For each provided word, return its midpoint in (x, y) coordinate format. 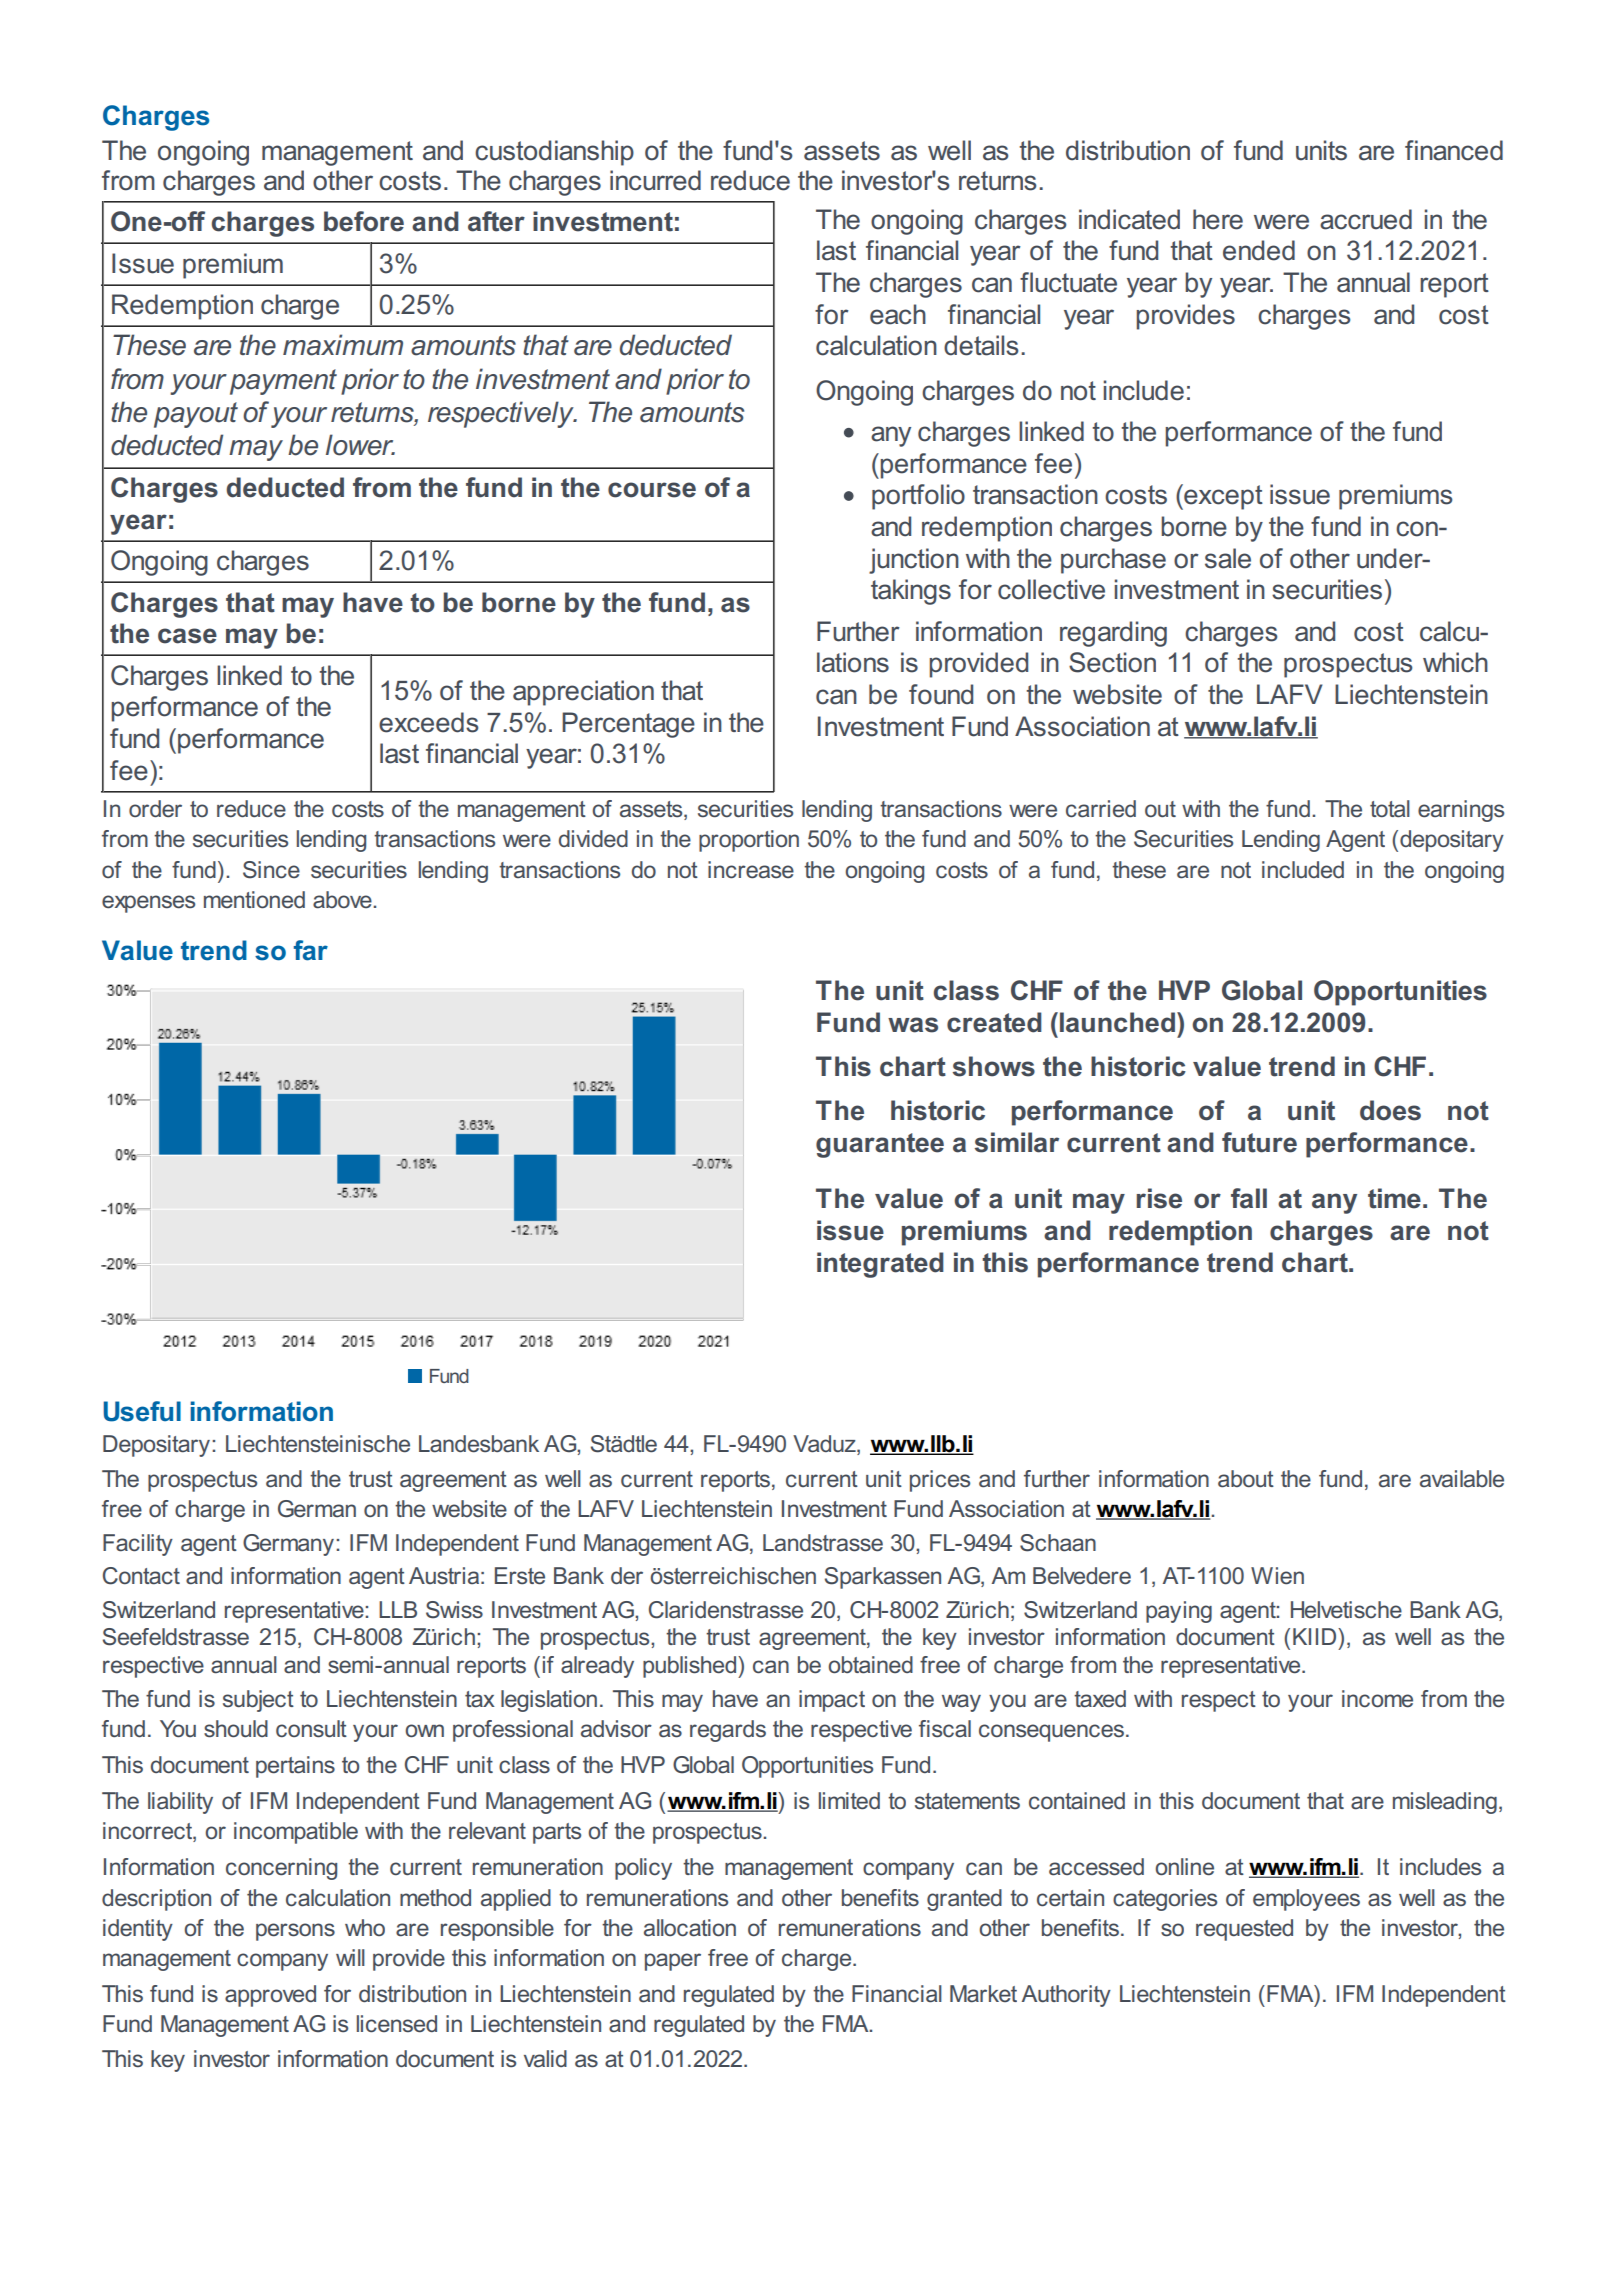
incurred (655, 180)
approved (270, 1996)
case (187, 636)
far (311, 950)
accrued (1366, 219)
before (364, 221)
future (1259, 1142)
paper (673, 1962)
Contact (141, 1576)
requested (1244, 1930)
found (941, 694)
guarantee (880, 1145)
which (1455, 662)
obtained (870, 1665)
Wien (1277, 1576)
